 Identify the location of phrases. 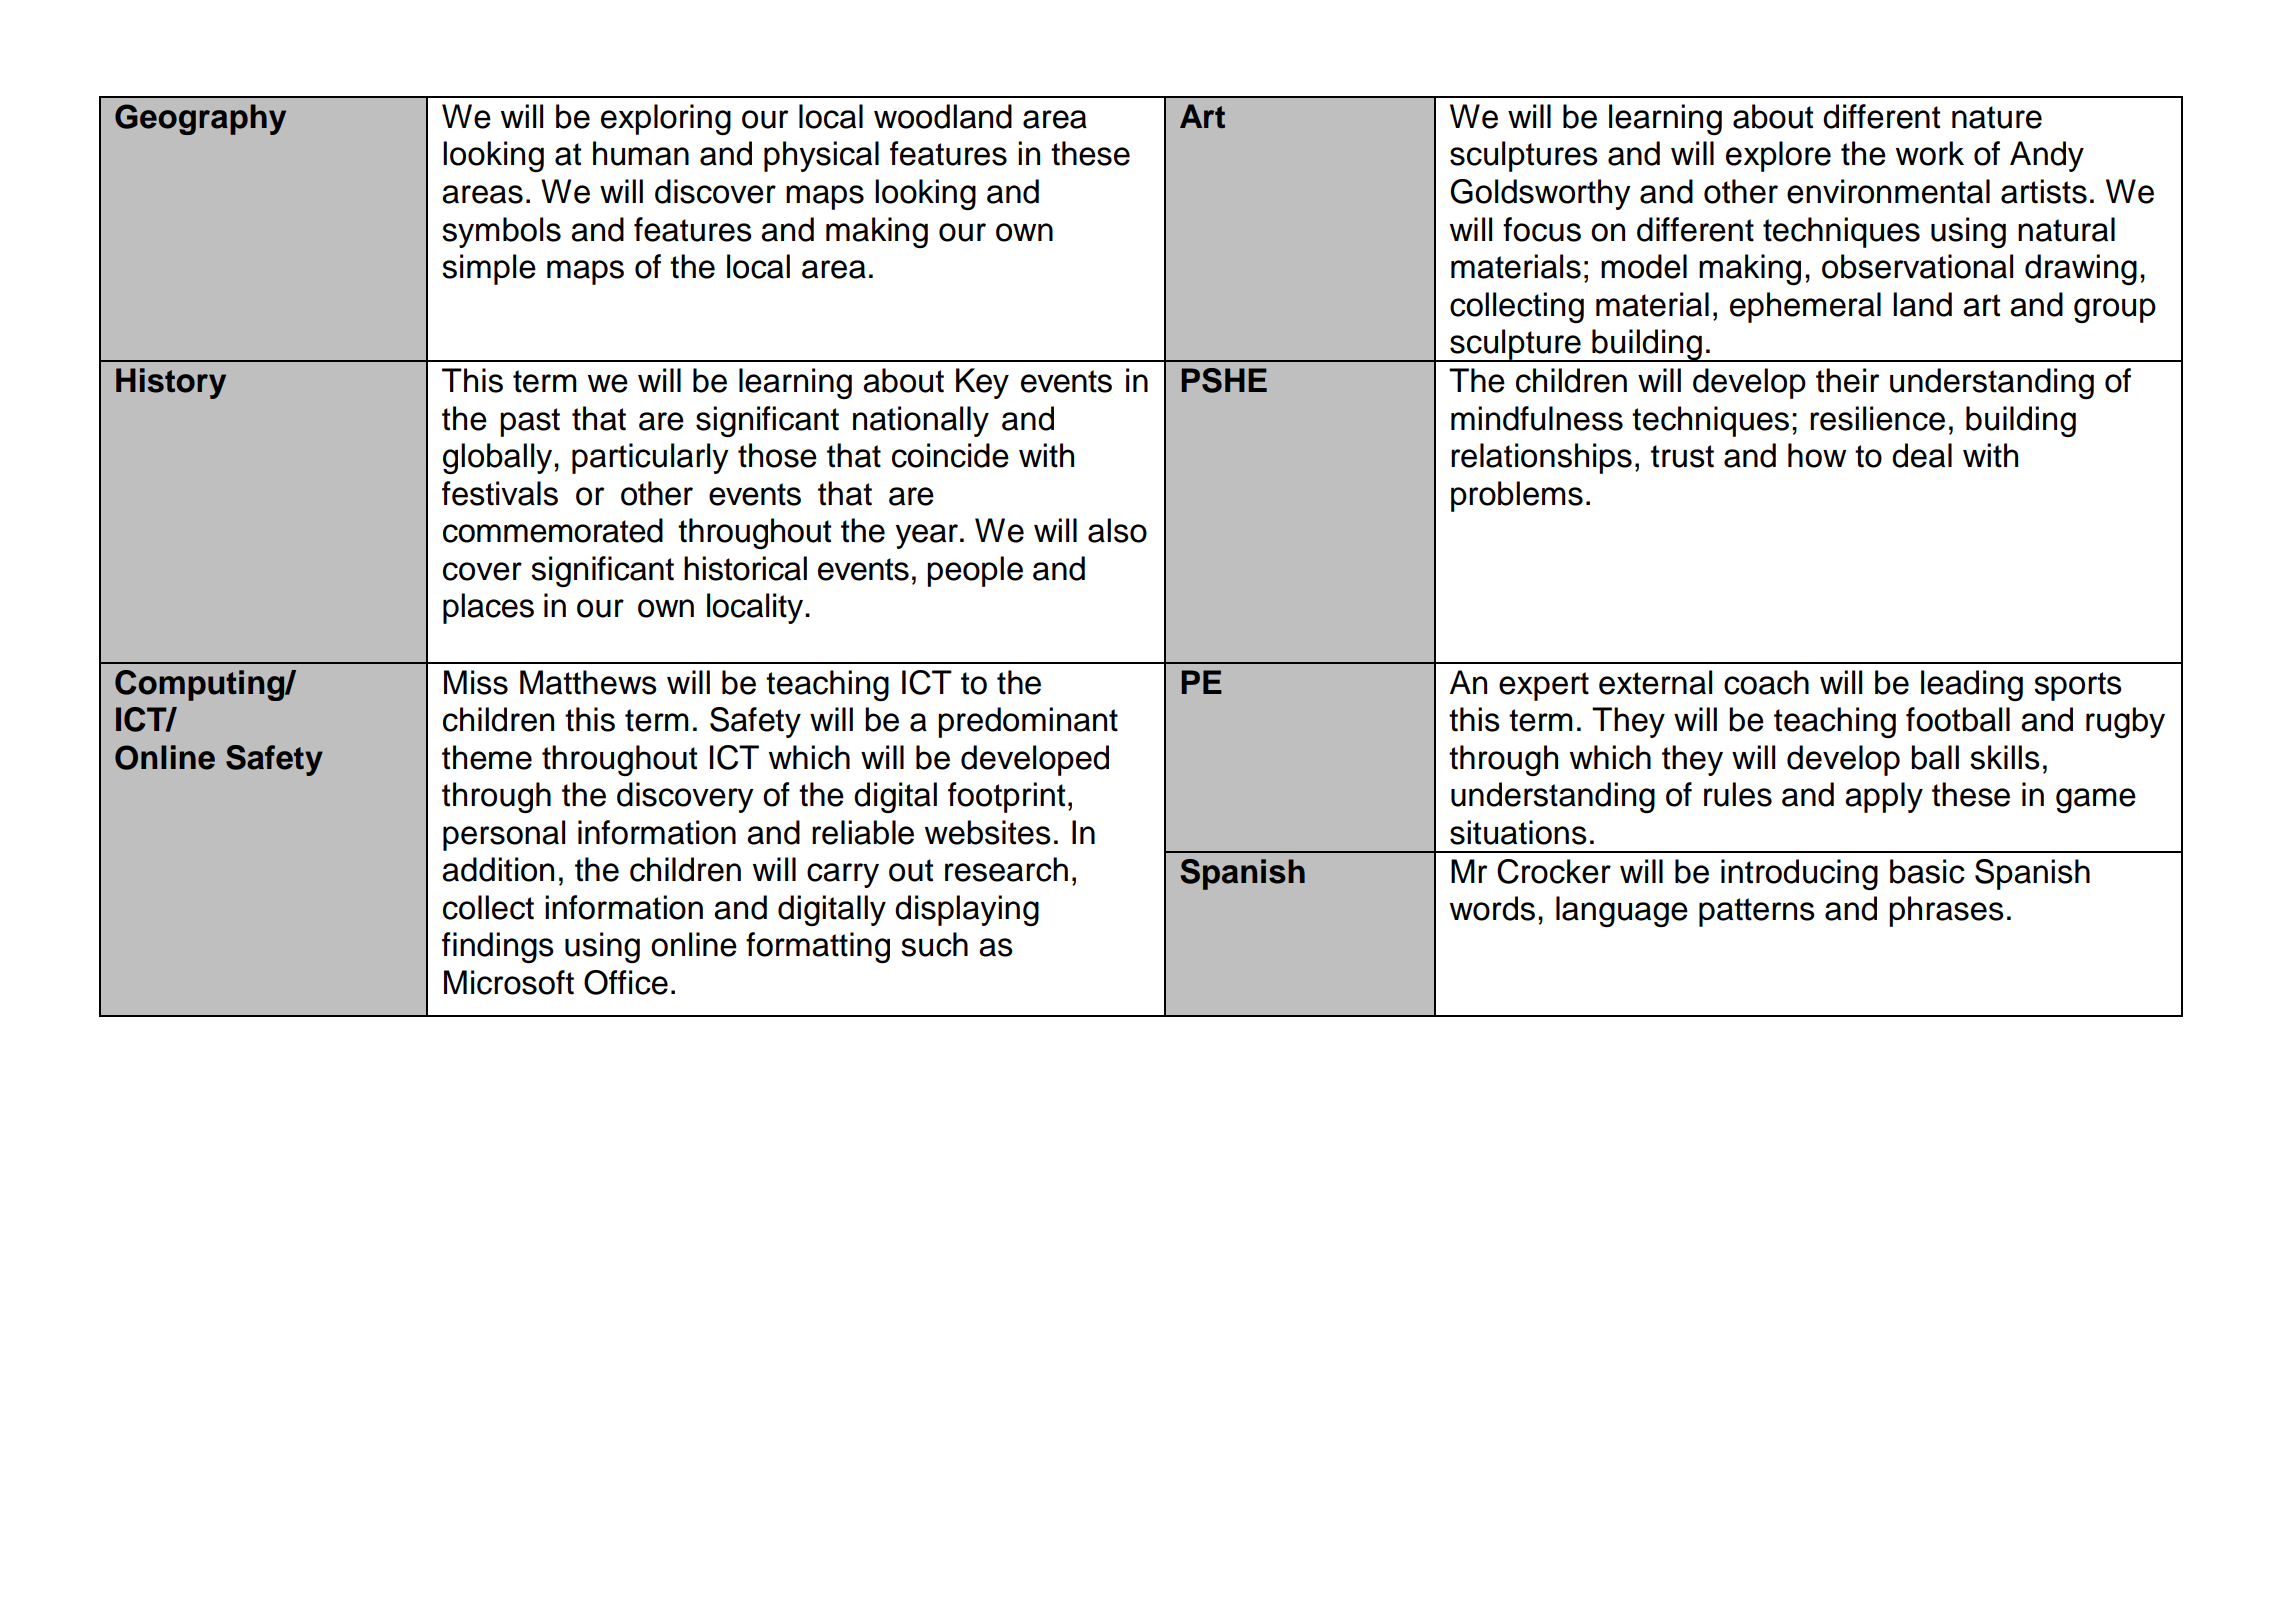
(1946, 911).
